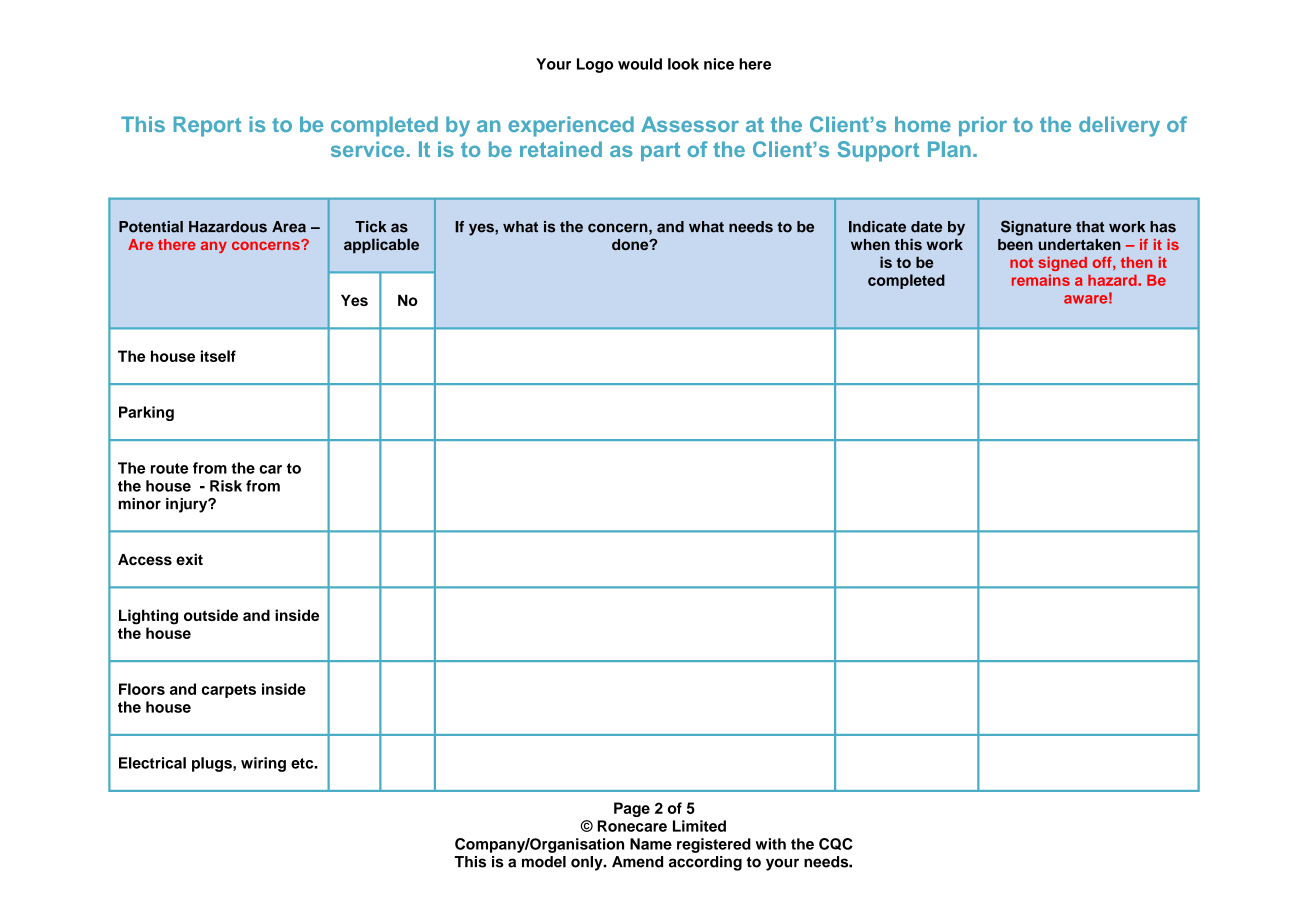 The image size is (1308, 924). What do you see at coordinates (870, 244) in the document?
I see `when` at bounding box center [870, 244].
